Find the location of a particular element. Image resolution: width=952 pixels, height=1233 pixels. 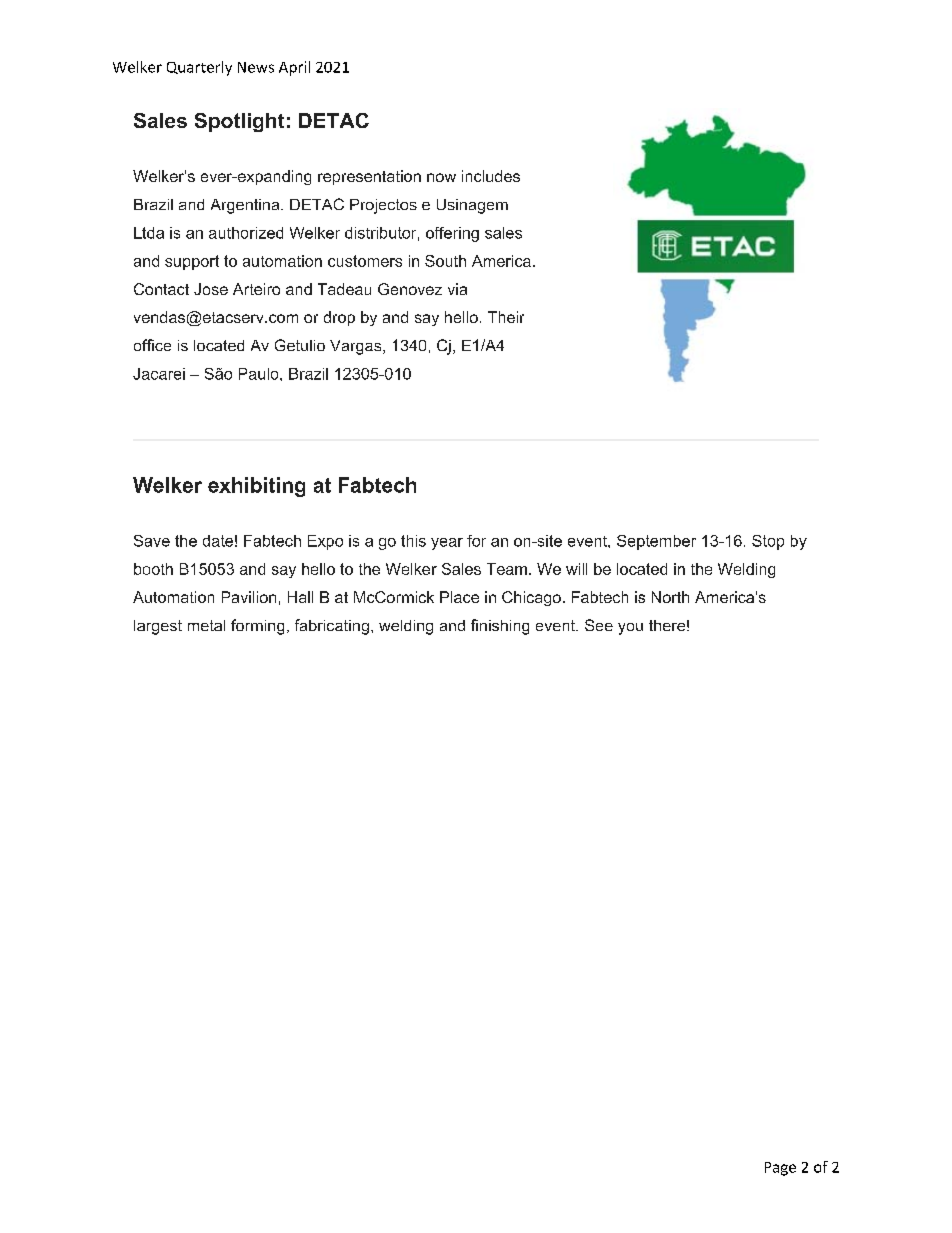

finishing is located at coordinates (500, 627).
